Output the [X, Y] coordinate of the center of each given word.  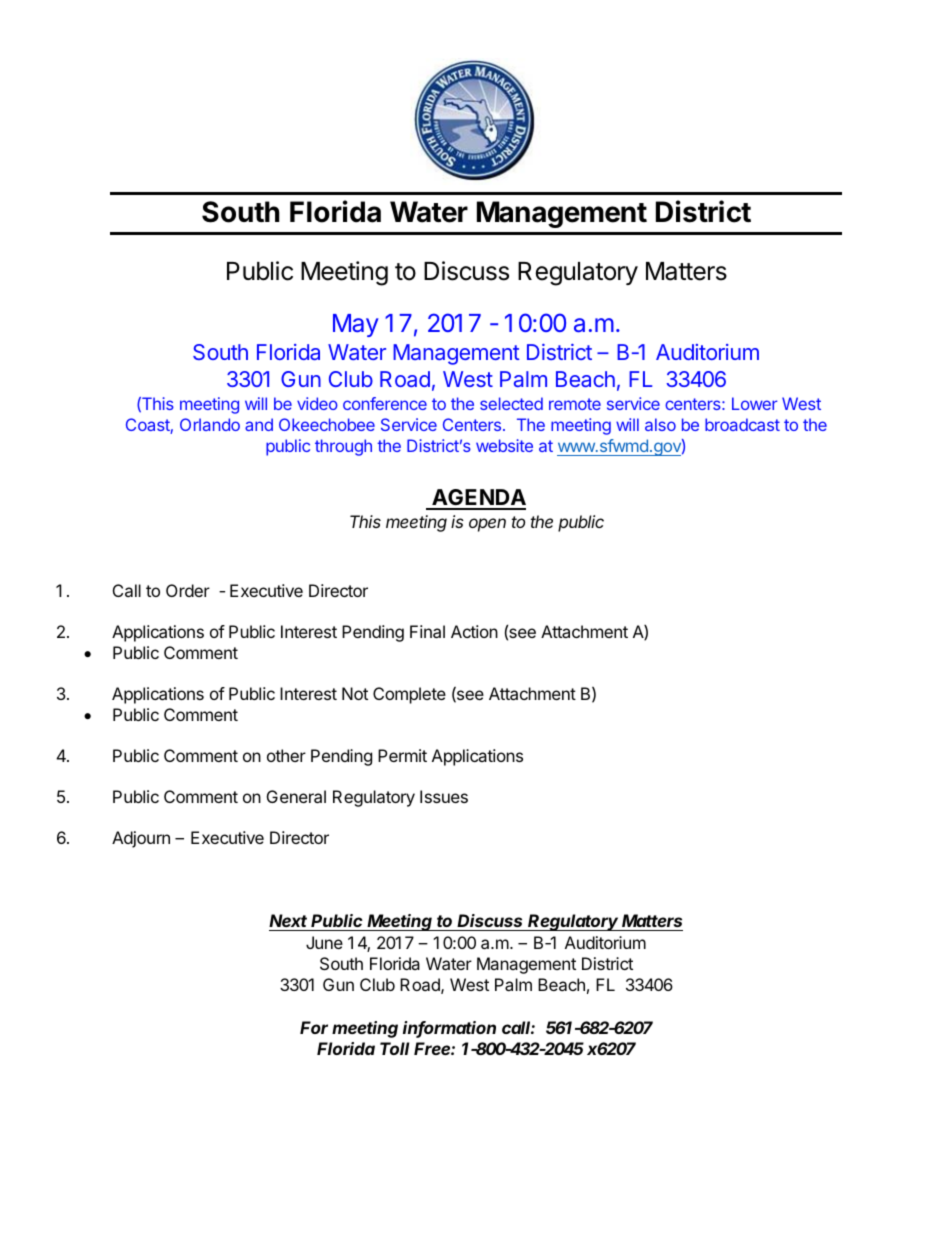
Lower [755, 403]
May [356, 325]
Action [474, 631]
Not [355, 693]
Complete [409, 695]
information [449, 1029]
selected [511, 403]
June [324, 942]
